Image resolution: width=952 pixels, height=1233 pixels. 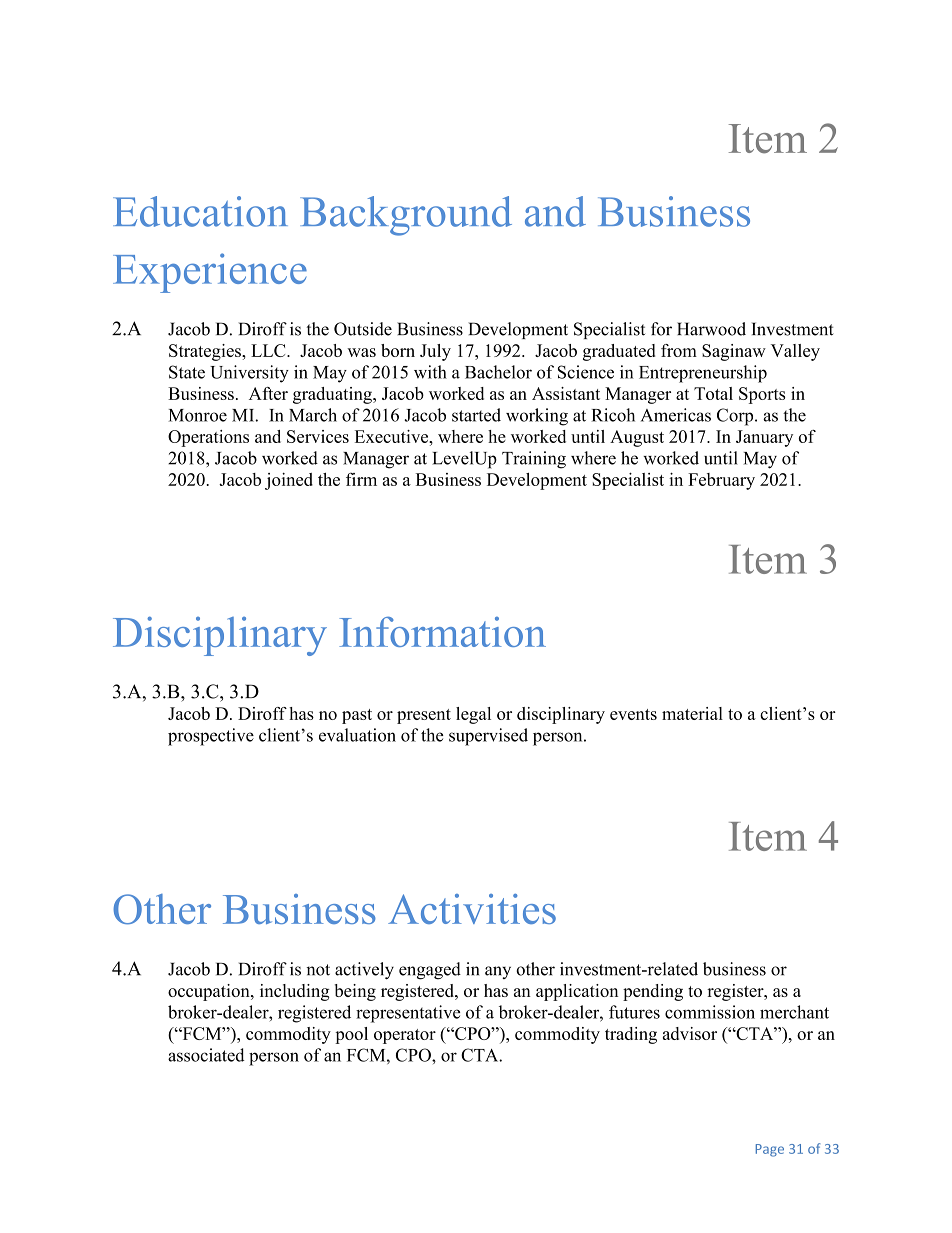 I want to click on Training, so click(x=534, y=460).
